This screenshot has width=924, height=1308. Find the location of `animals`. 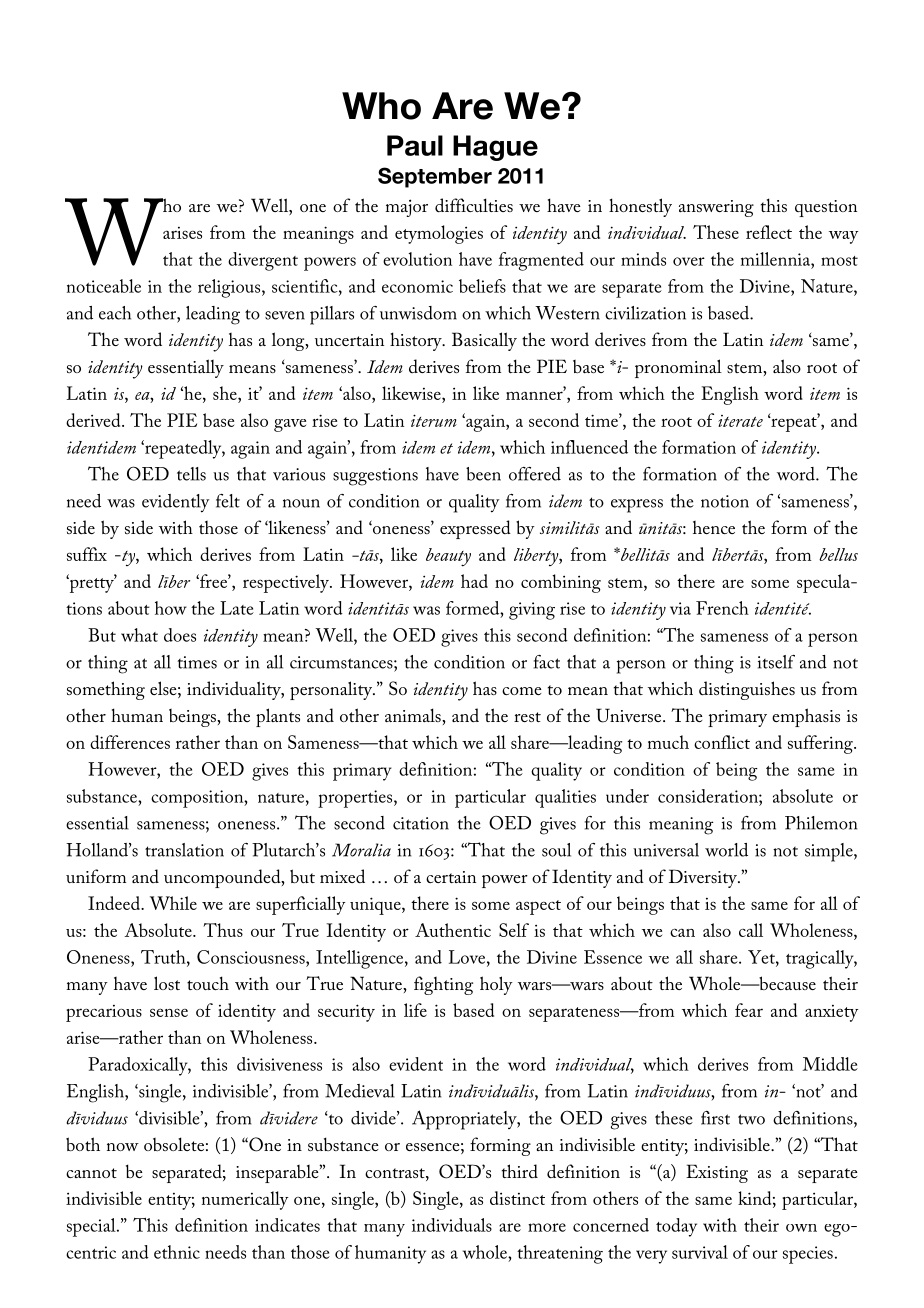

animals is located at coordinates (414, 715).
